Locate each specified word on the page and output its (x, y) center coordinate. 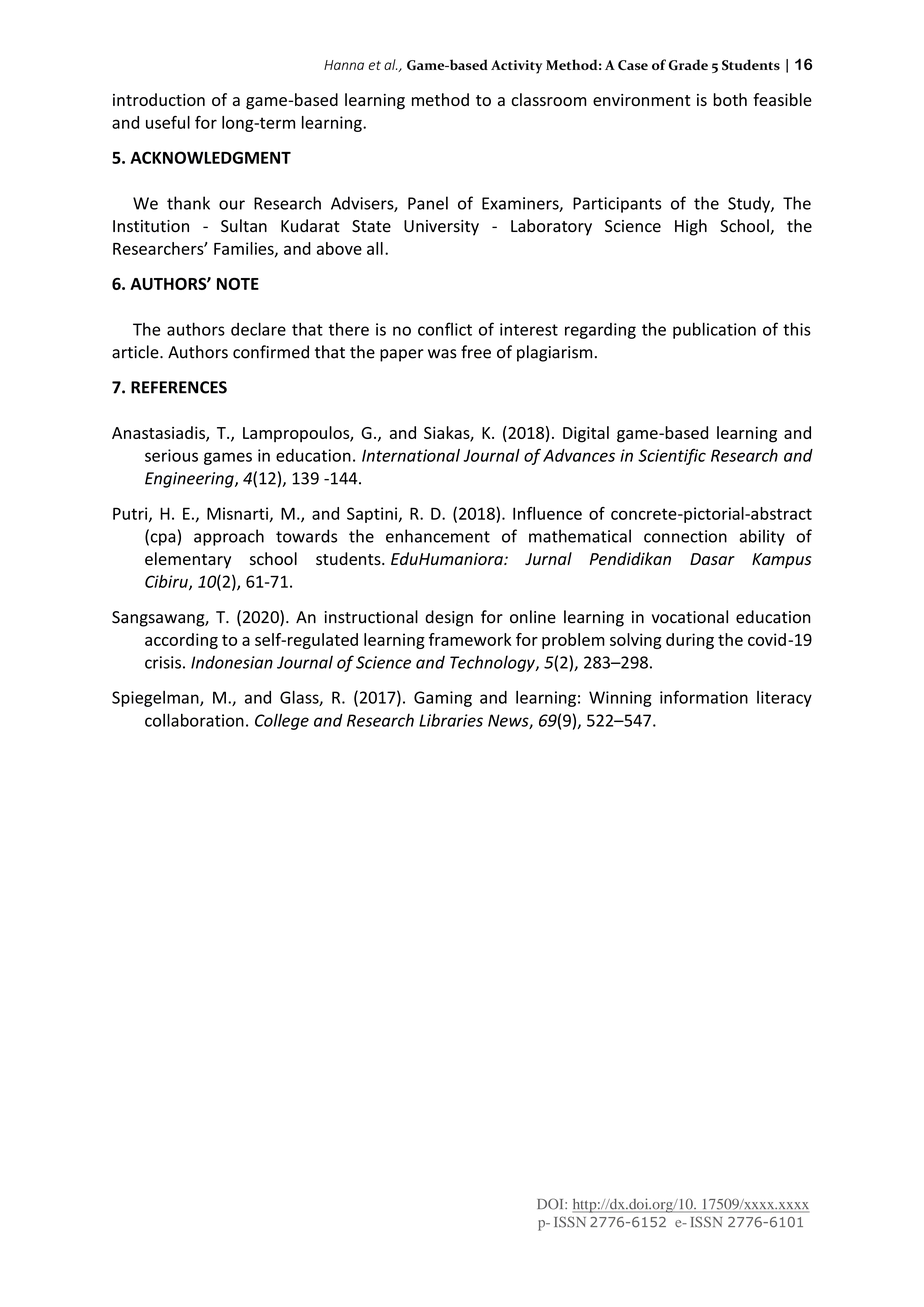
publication (714, 330)
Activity (516, 67)
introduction (159, 99)
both (730, 99)
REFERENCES (179, 387)
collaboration (194, 720)
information (704, 697)
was (442, 354)
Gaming (443, 699)
